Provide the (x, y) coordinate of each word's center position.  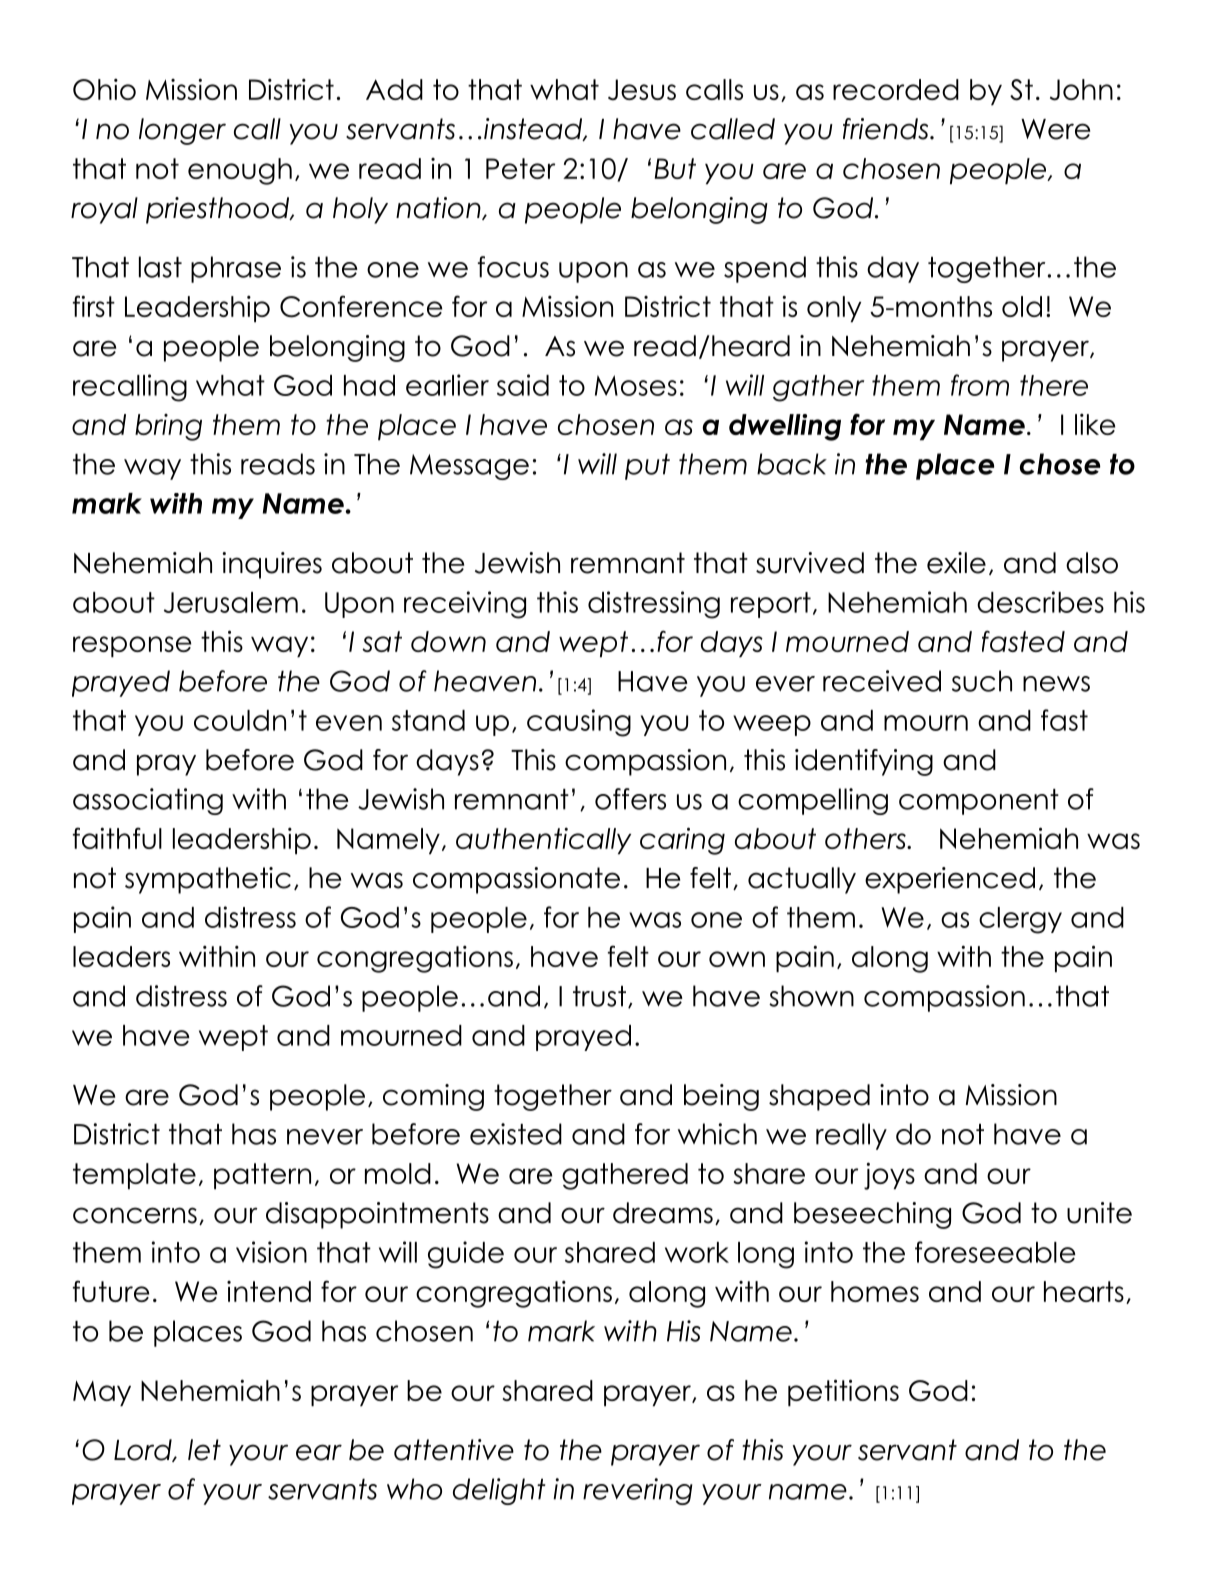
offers (630, 799)
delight (499, 1491)
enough (240, 171)
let (204, 1450)
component (979, 802)
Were (1055, 129)
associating (148, 801)
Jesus (642, 90)
